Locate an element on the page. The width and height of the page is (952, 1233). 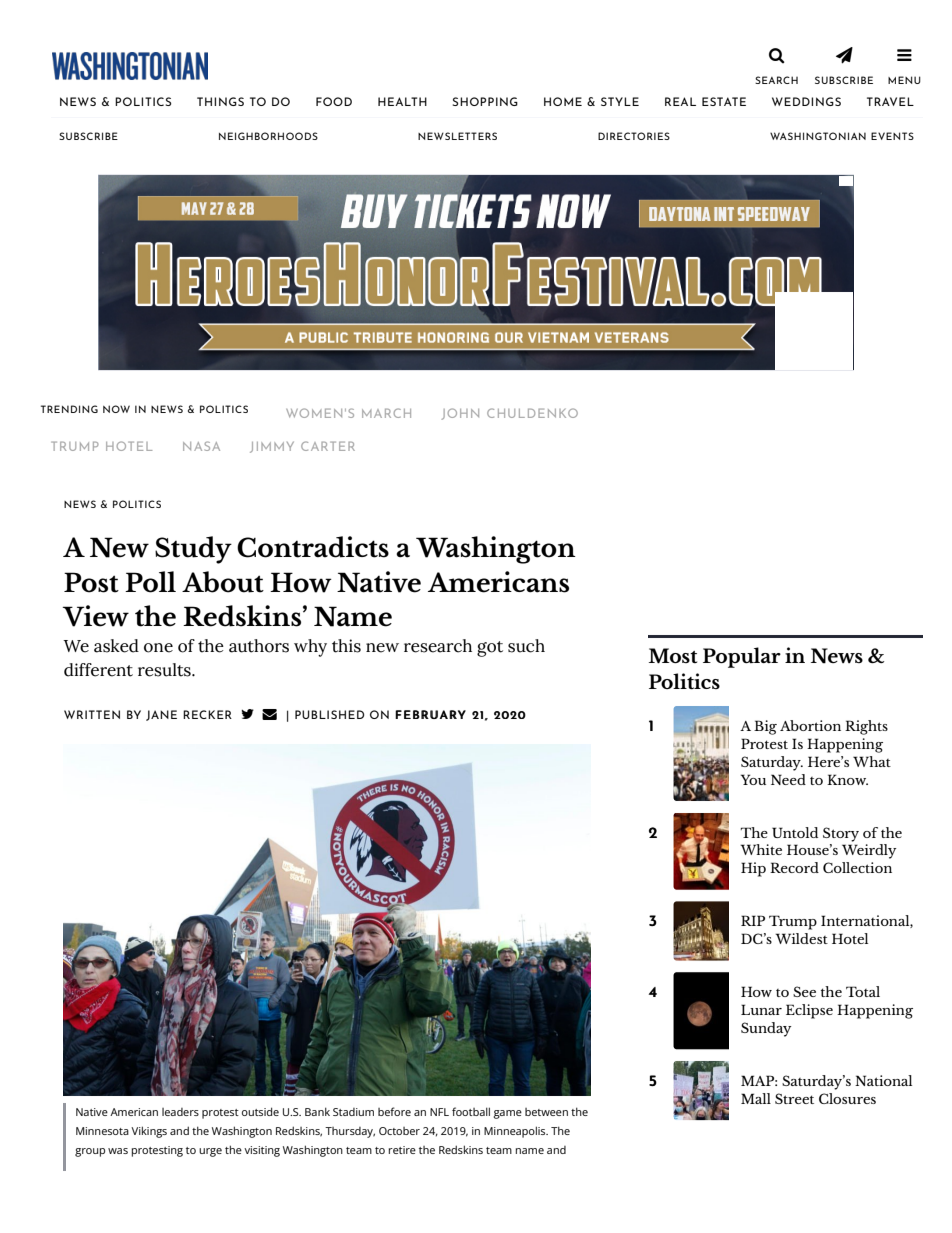
leaders is located at coordinates (180, 1112).
